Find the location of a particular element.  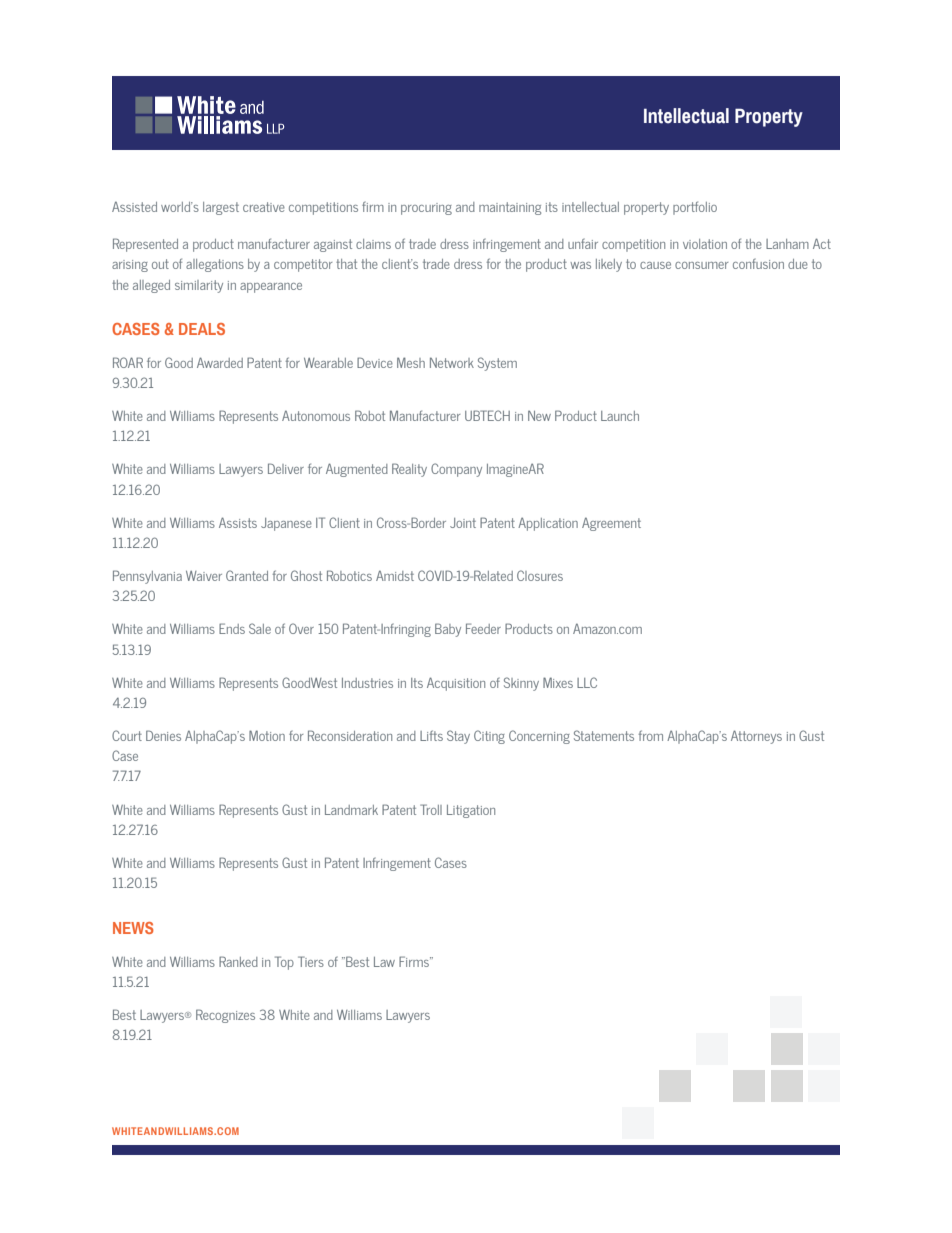

Tiers is located at coordinates (311, 961).
